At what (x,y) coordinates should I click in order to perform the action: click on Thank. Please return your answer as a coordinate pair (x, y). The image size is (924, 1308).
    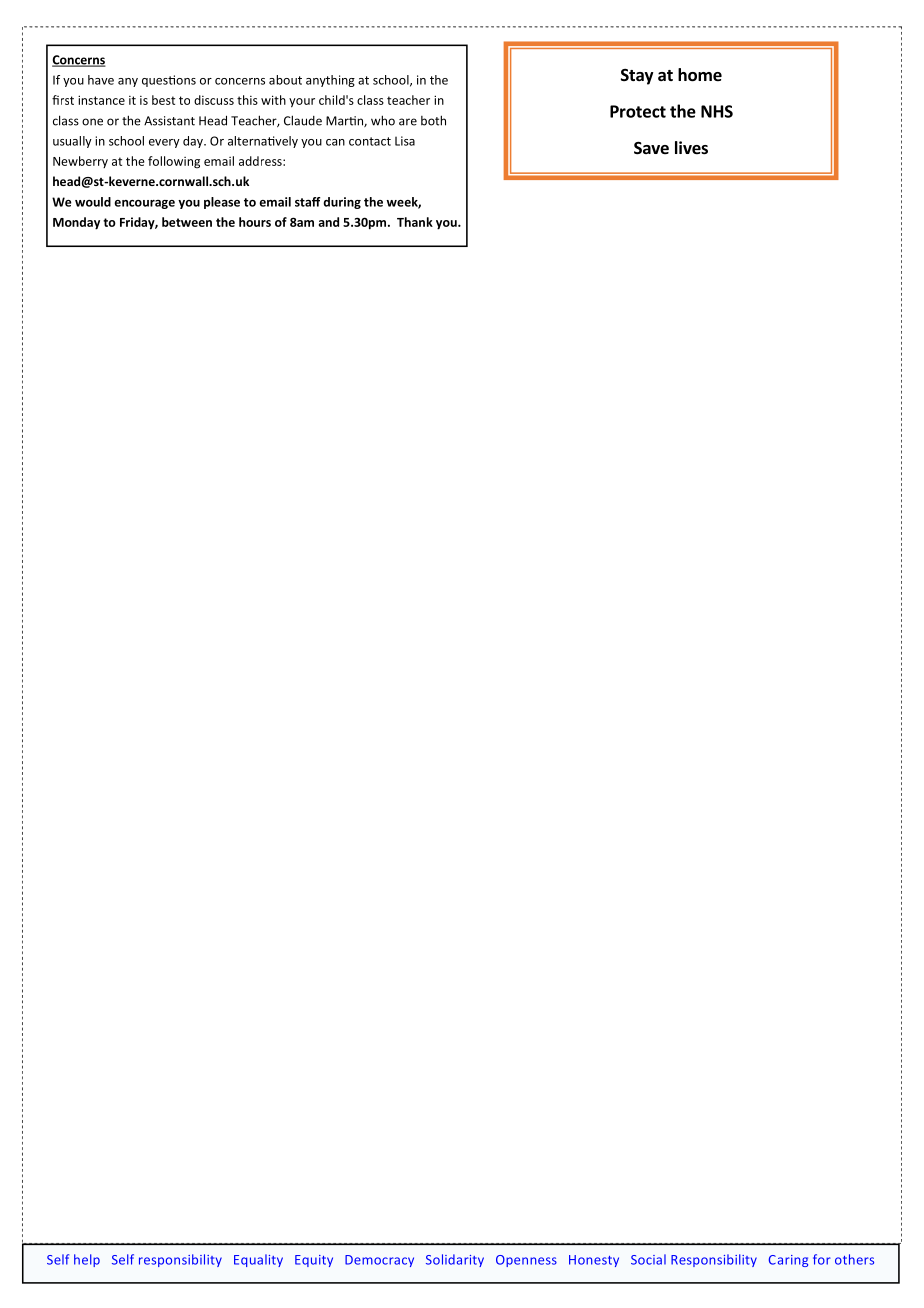
    Looking at the image, I should click on (415, 222).
